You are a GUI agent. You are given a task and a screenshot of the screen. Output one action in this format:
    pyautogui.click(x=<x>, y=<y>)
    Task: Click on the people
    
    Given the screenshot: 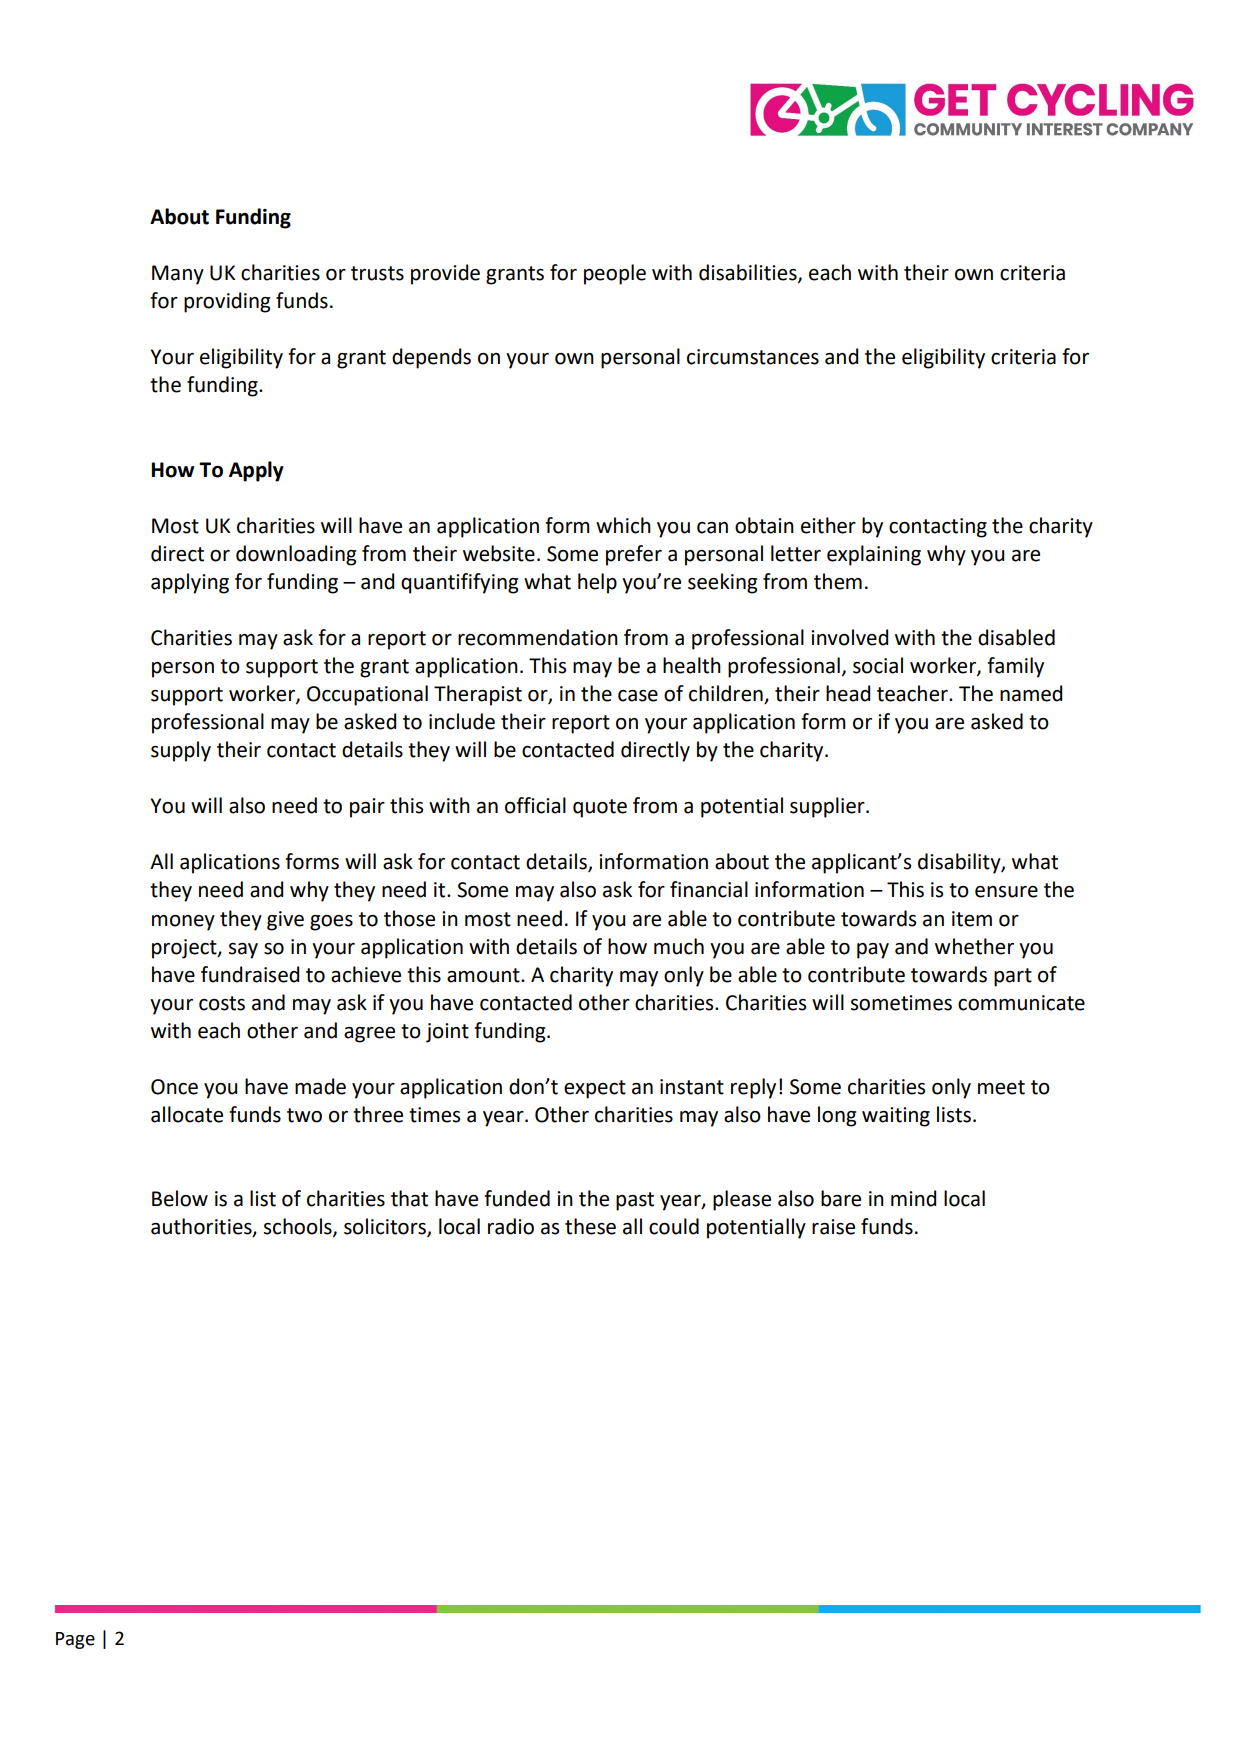 What is the action you would take?
    pyautogui.click(x=615, y=274)
